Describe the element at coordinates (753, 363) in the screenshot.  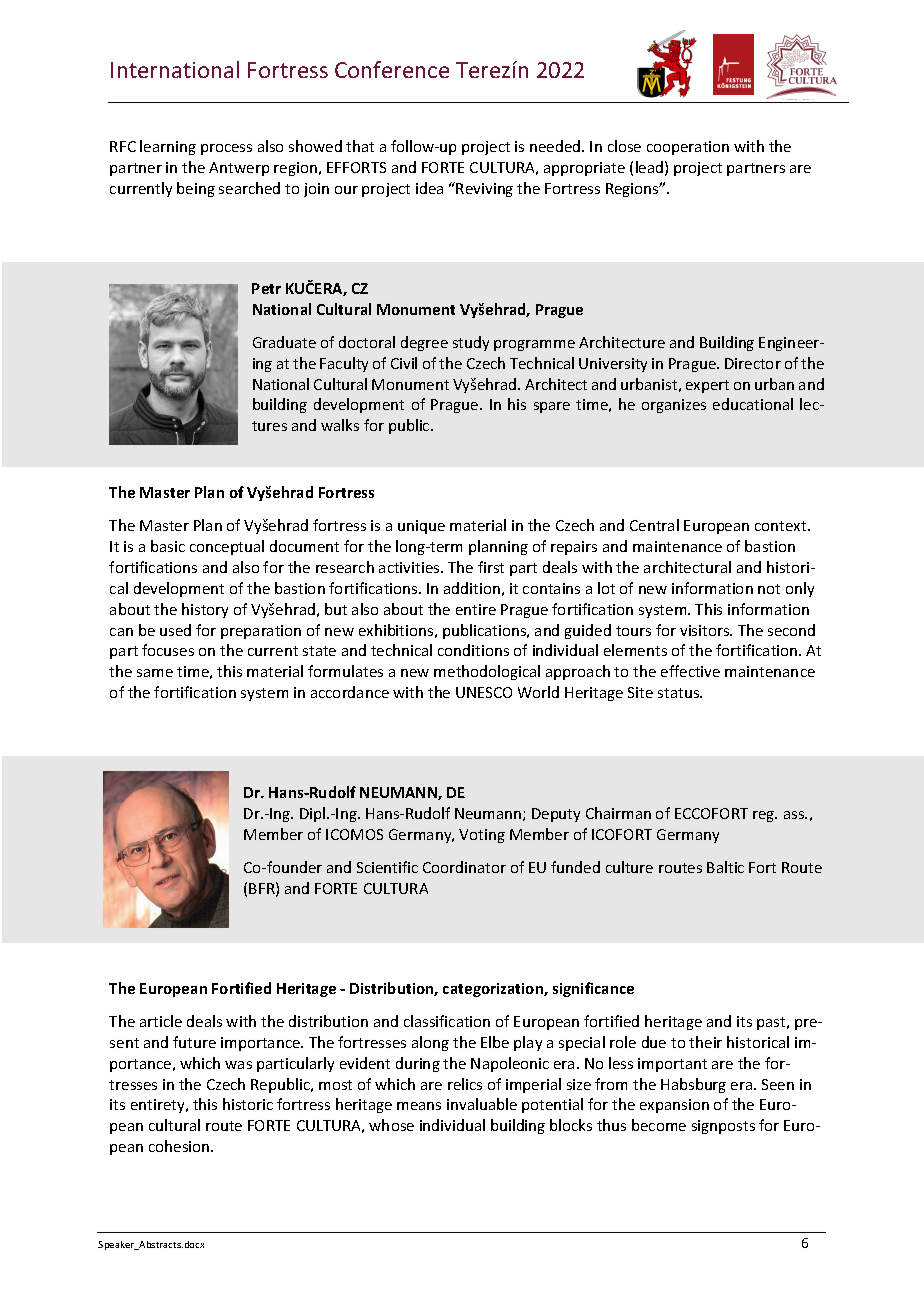
I see `Director` at that location.
